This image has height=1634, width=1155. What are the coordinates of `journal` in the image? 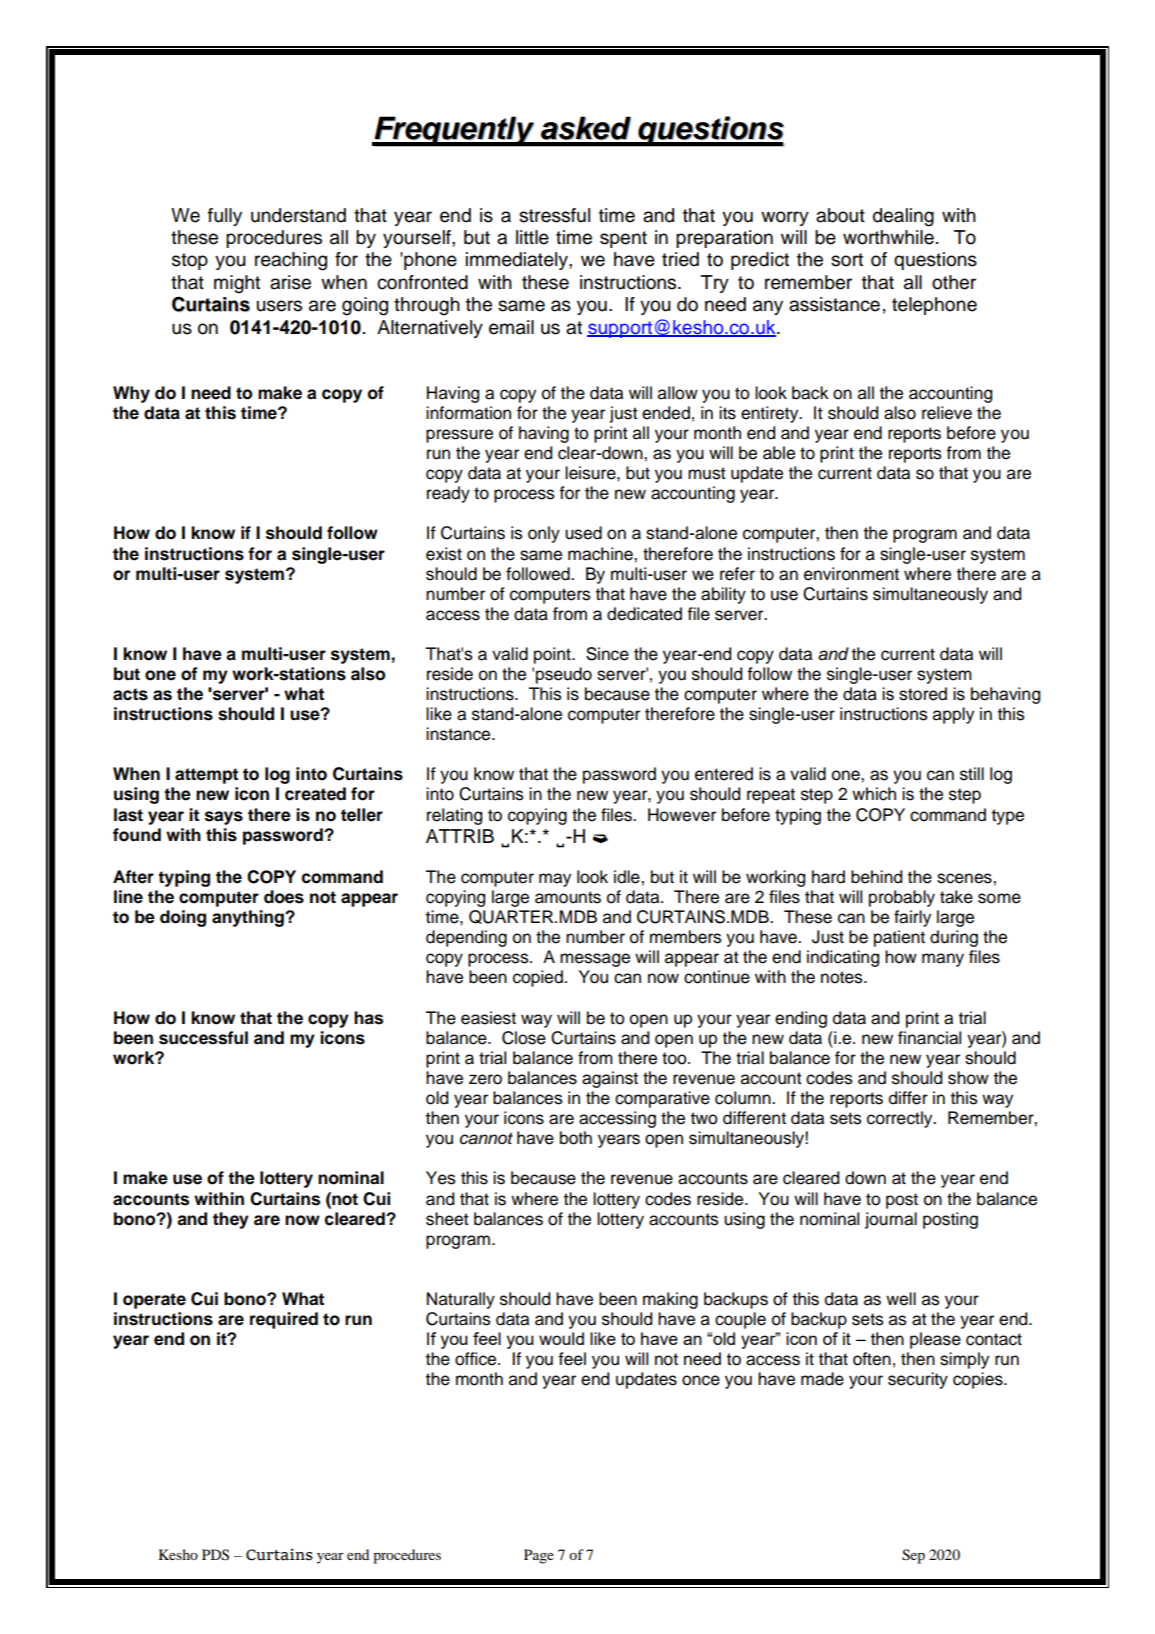 It's located at (891, 1220).
